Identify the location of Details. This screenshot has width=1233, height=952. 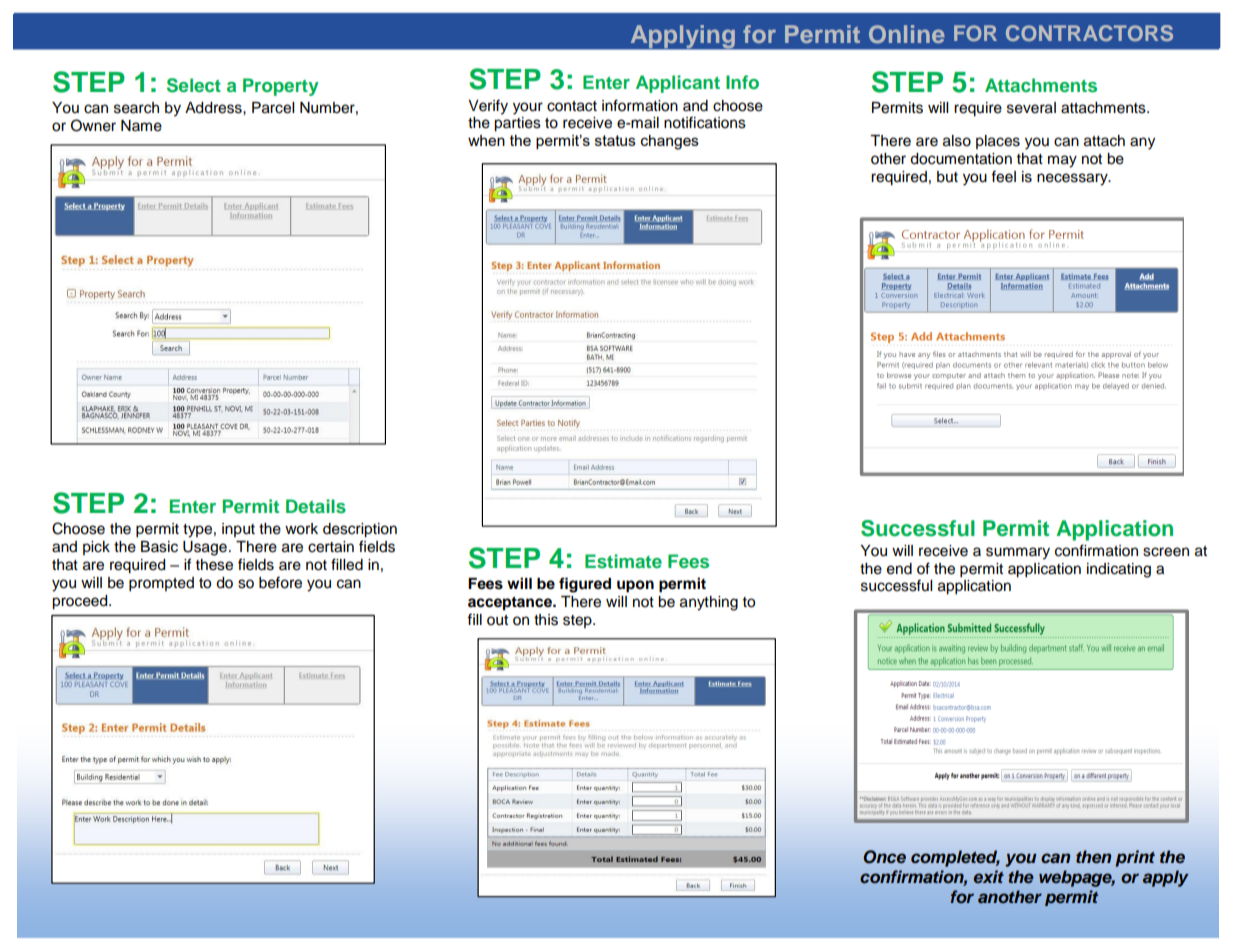
(316, 506).
